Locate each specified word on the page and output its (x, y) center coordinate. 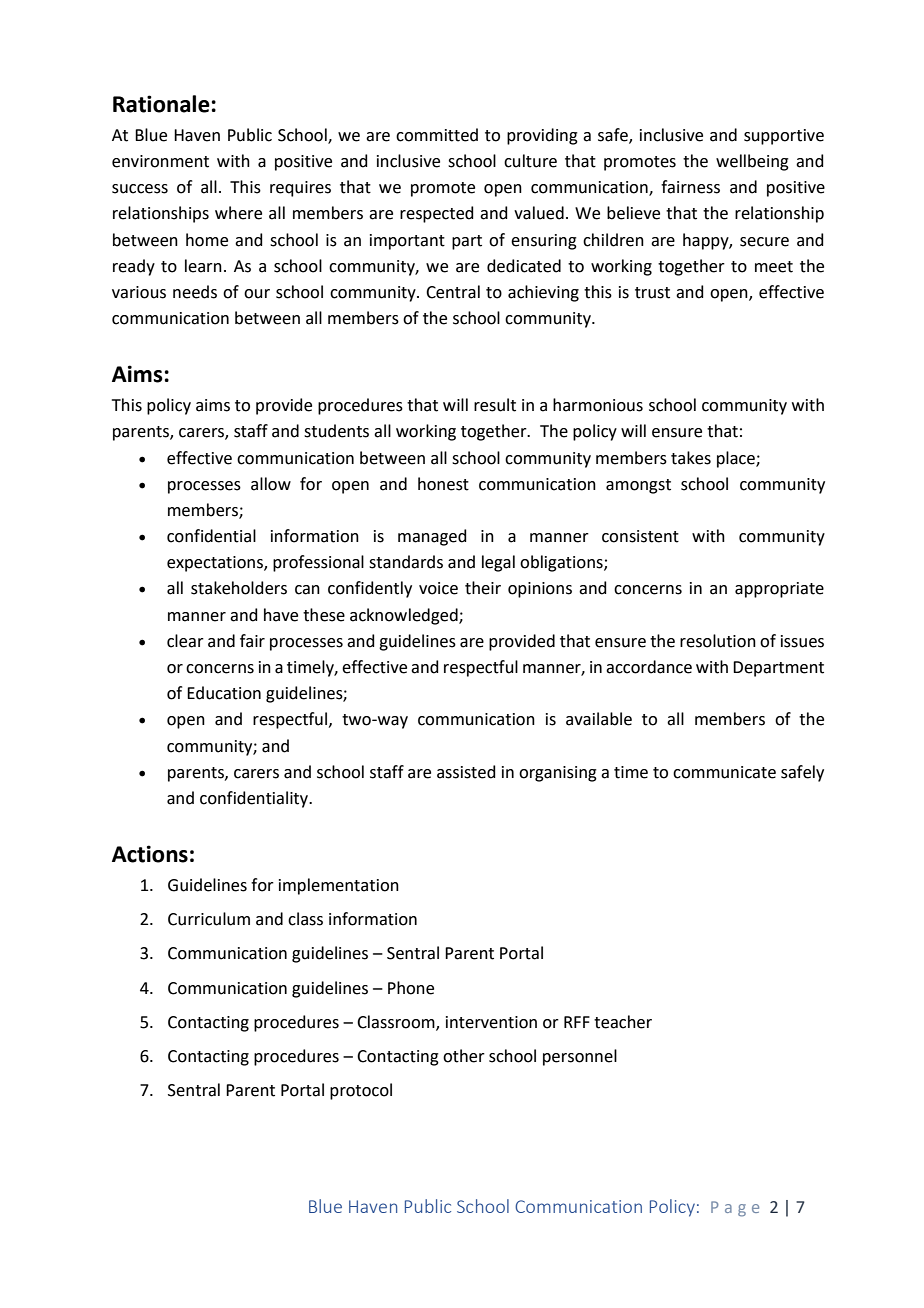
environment (160, 161)
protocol (361, 1091)
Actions (150, 854)
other (464, 1056)
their (483, 588)
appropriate (779, 590)
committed (437, 135)
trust (652, 293)
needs (195, 292)
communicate (724, 772)
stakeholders (239, 588)
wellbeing (752, 162)
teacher (623, 1022)
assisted (466, 772)
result (495, 405)
